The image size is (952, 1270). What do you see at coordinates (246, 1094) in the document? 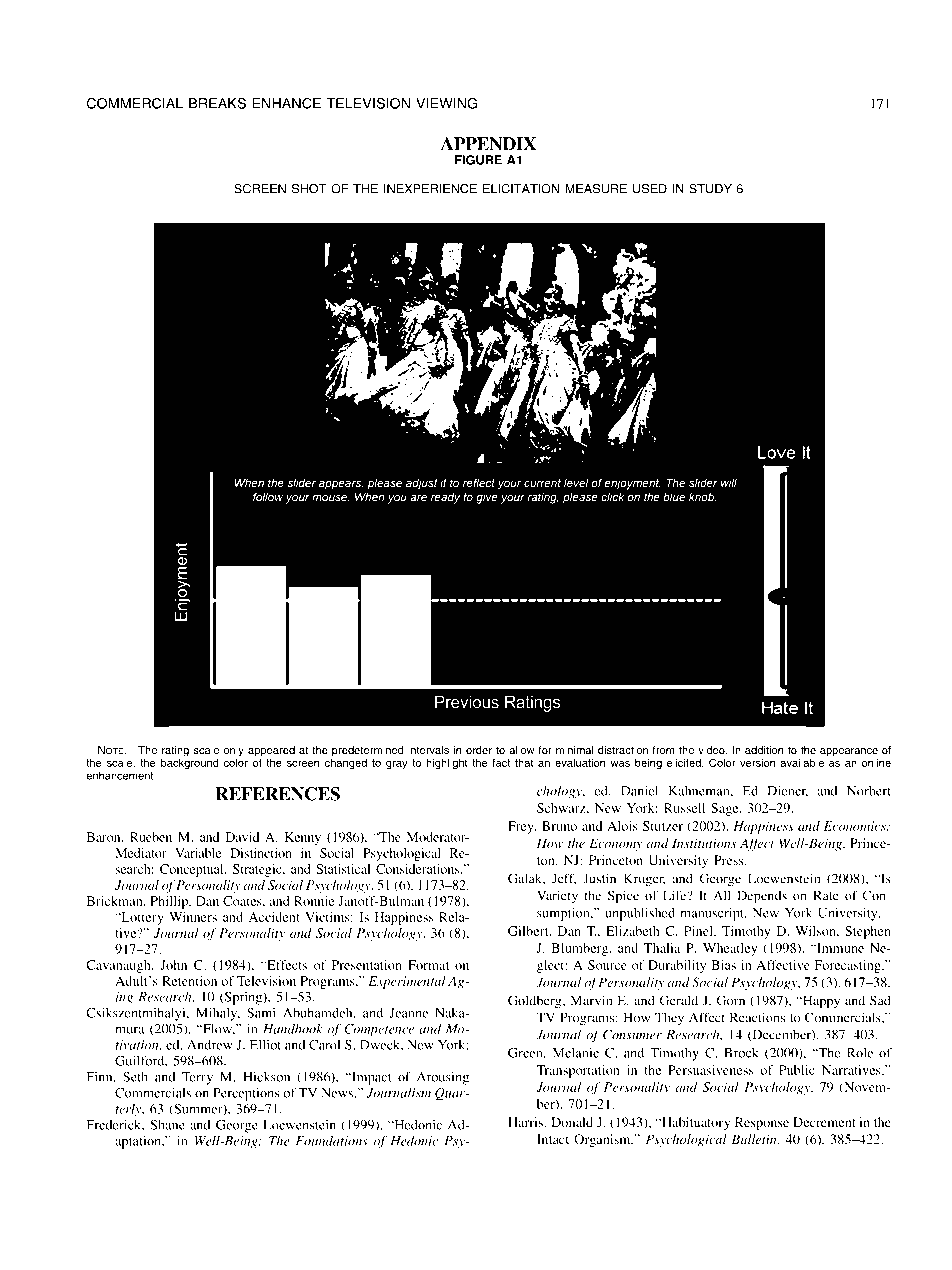
I see `Perceptions` at bounding box center [246, 1094].
